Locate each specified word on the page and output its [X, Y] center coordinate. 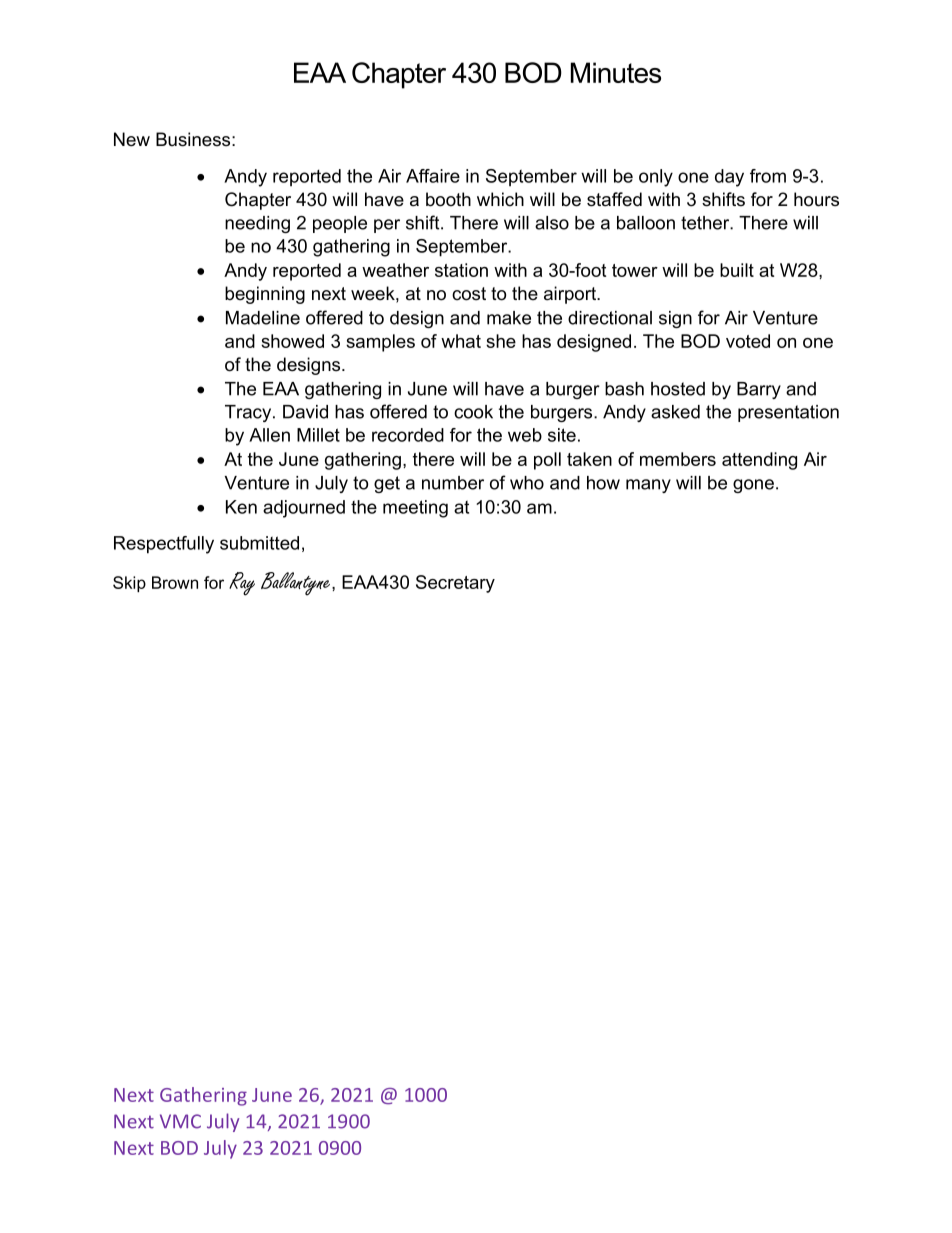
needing [257, 224]
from [768, 176]
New [132, 139]
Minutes [616, 72]
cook [473, 412]
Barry [759, 390]
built [737, 270]
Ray [242, 584]
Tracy [249, 413]
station [461, 270]
